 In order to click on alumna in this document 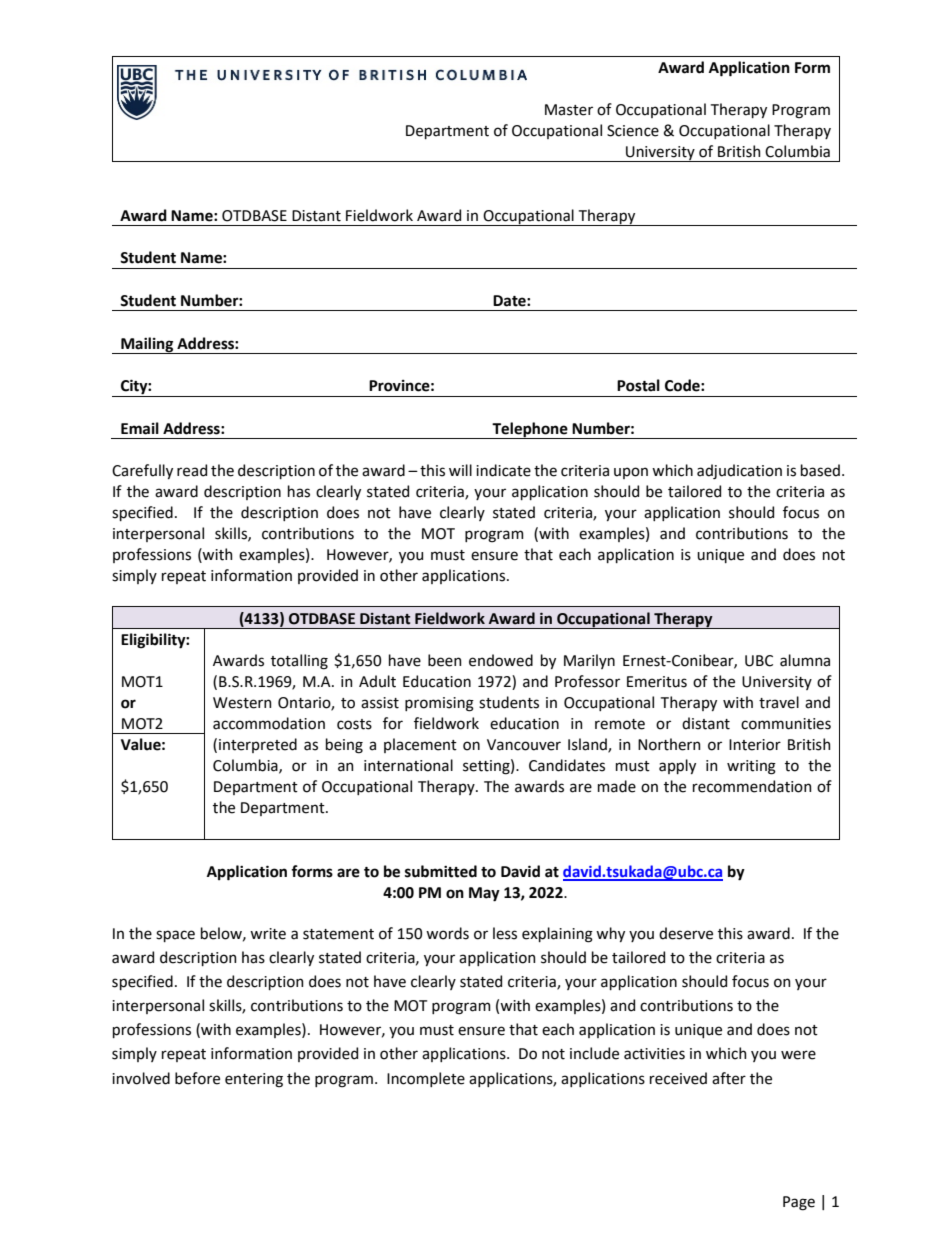, I will do `click(805, 660)`.
